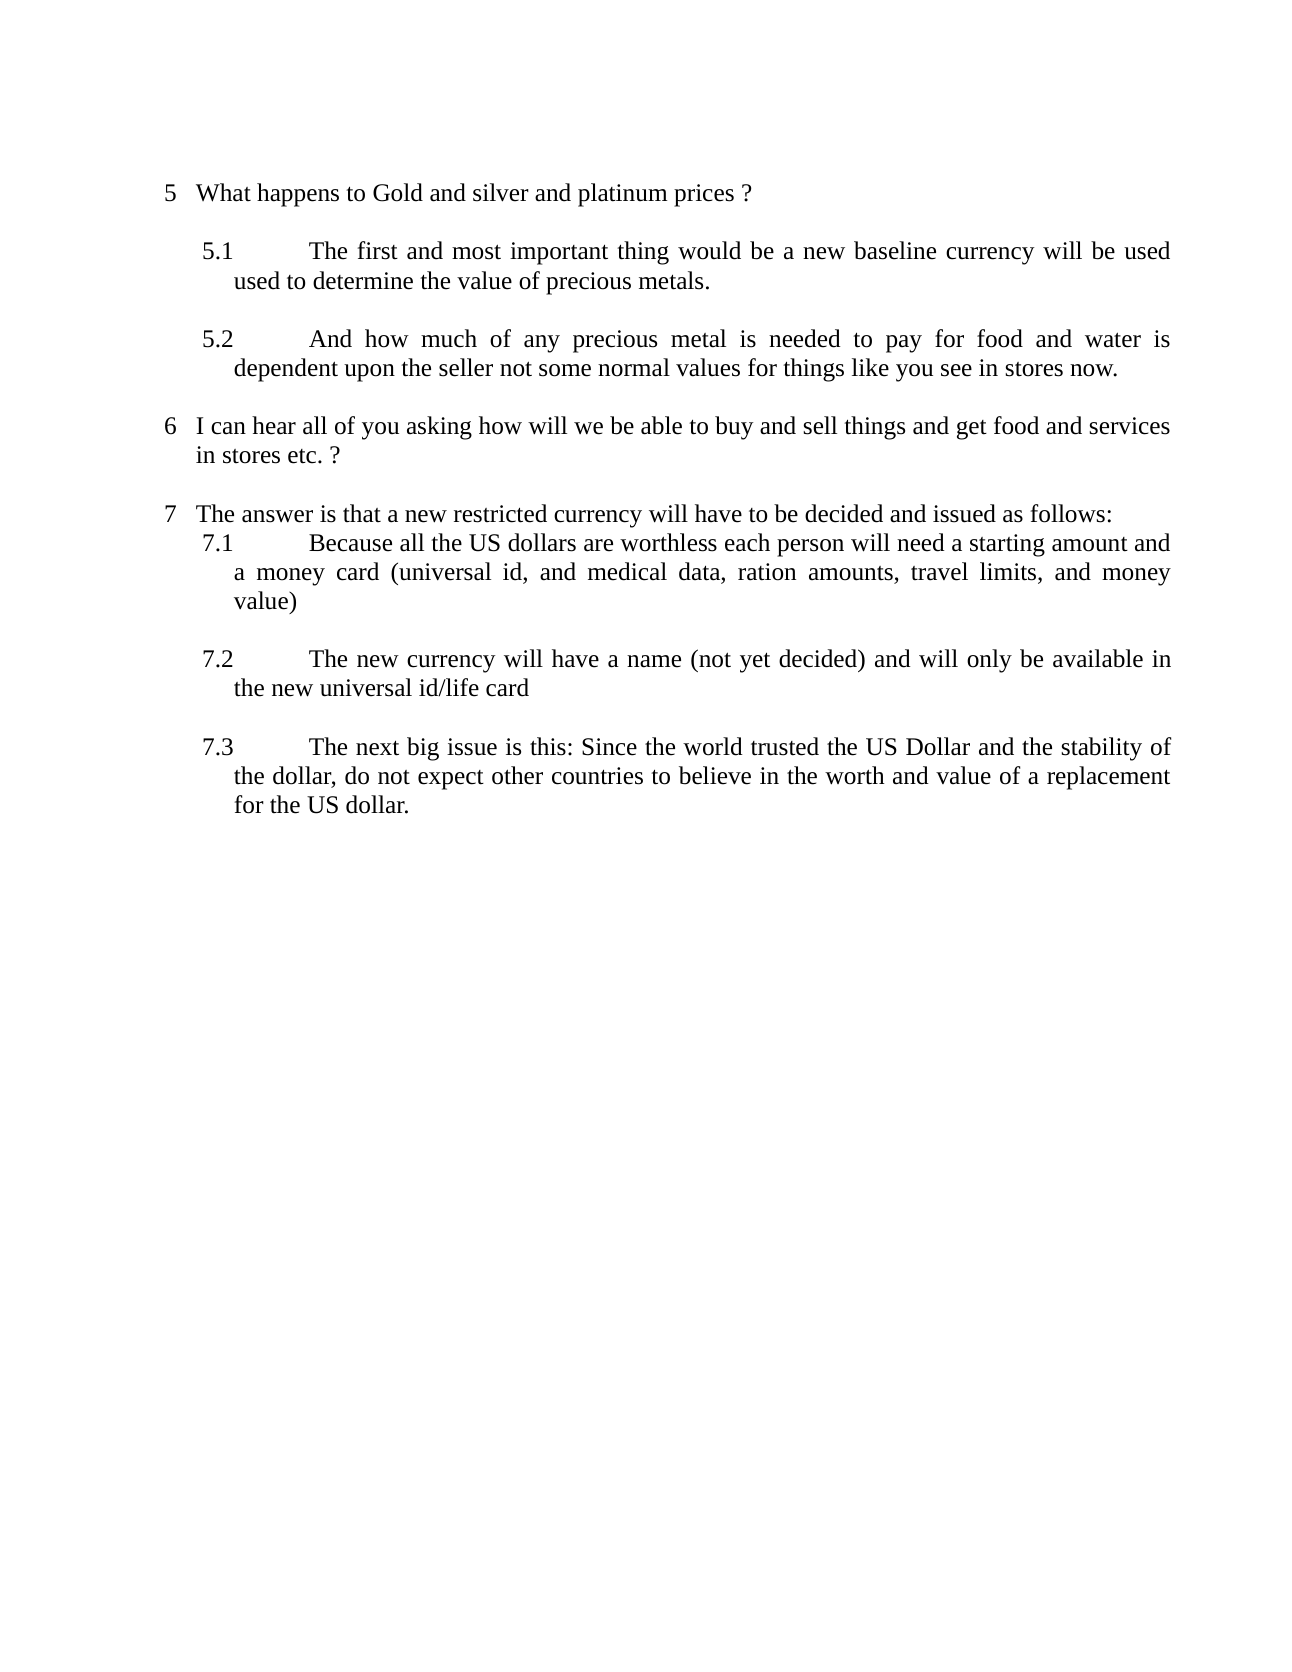 The width and height of the screenshot is (1292, 1672). What do you see at coordinates (350, 543) in the screenshot?
I see `Because` at bounding box center [350, 543].
